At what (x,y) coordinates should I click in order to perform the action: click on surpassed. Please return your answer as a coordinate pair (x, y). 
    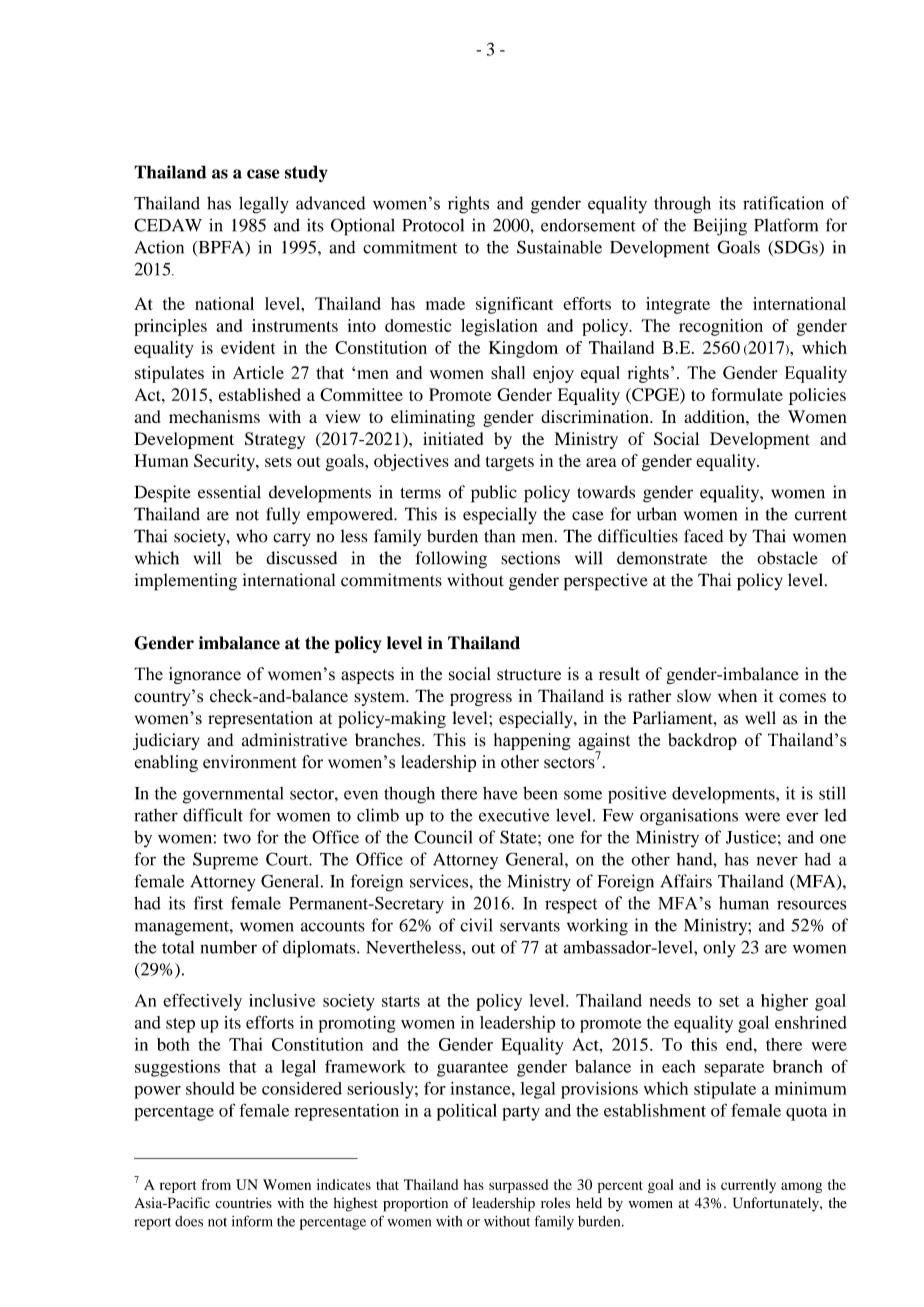
    Looking at the image, I should click on (518, 1186).
